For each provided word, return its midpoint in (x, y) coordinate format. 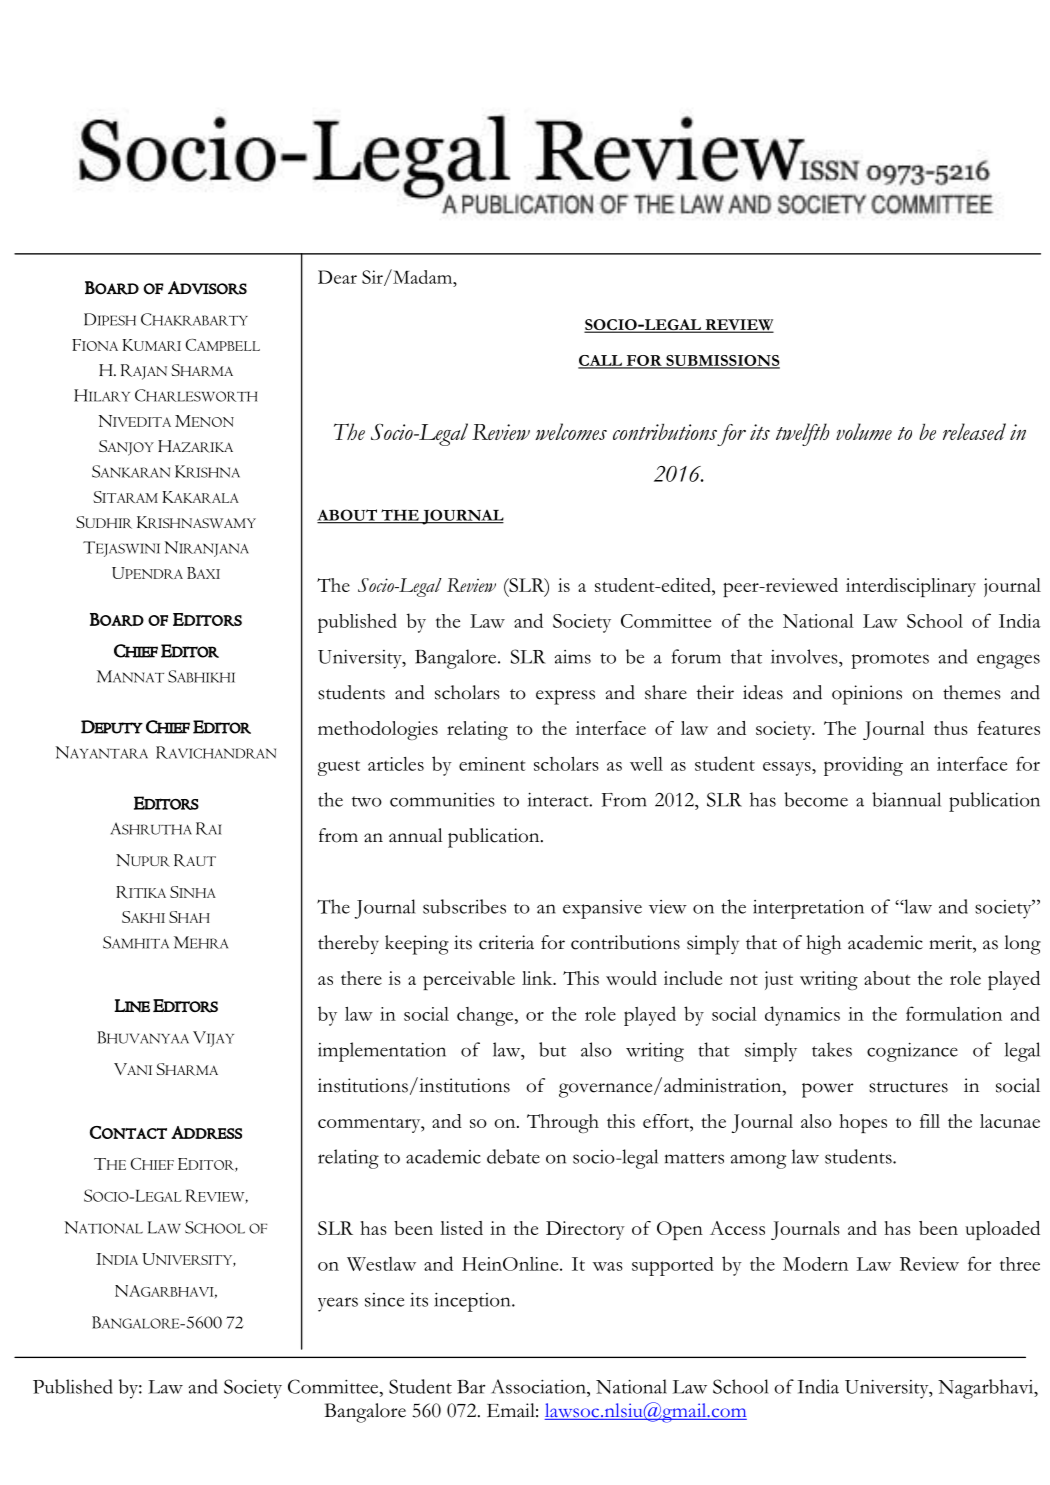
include (693, 978)
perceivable (469, 980)
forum (696, 656)
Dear (337, 277)
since (384, 1300)
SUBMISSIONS (722, 361)
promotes (890, 661)
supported (673, 1266)
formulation (954, 1013)
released (974, 432)
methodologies (378, 730)
